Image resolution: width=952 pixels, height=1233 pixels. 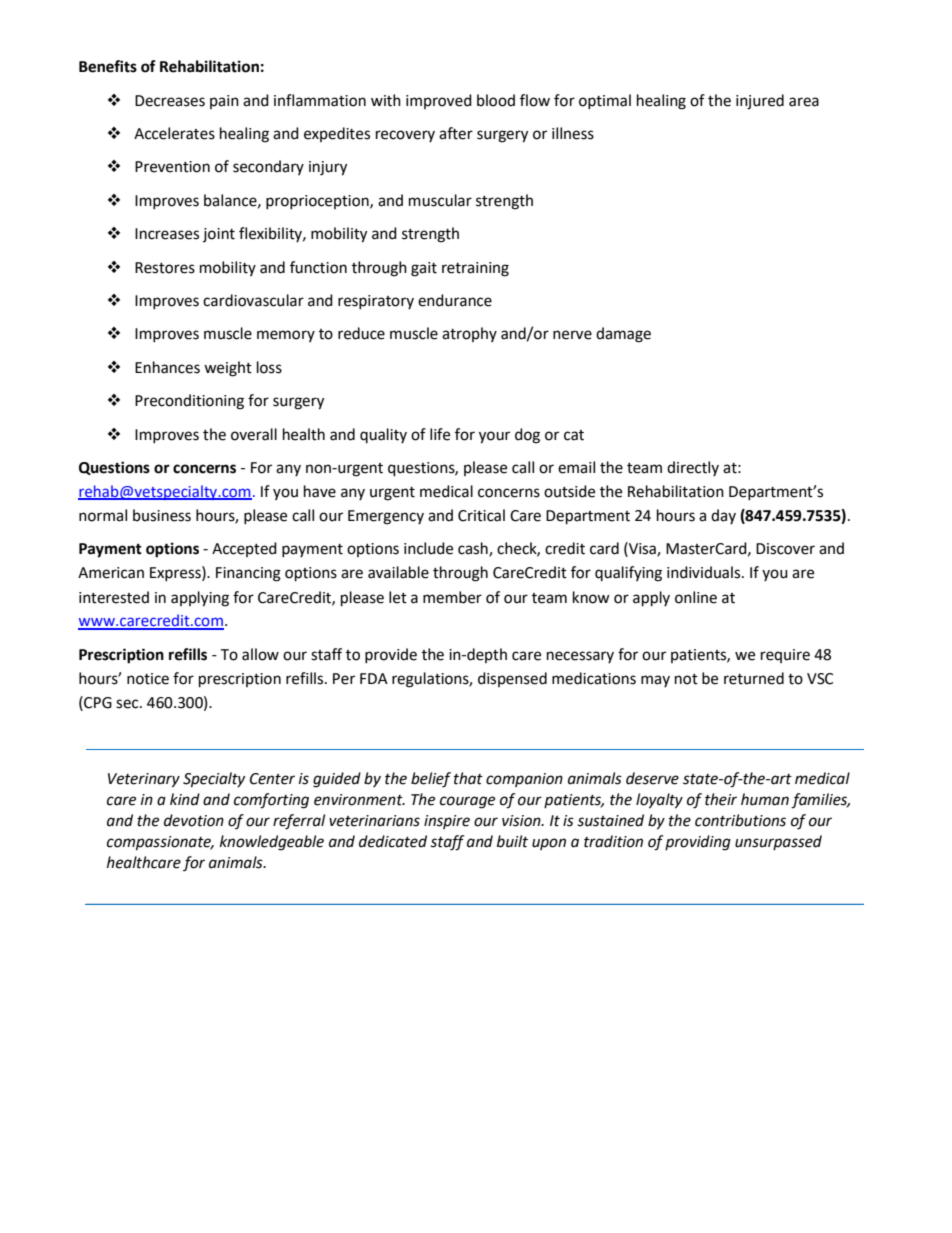 What do you see at coordinates (452, 597) in the page?
I see `member` at bounding box center [452, 597].
